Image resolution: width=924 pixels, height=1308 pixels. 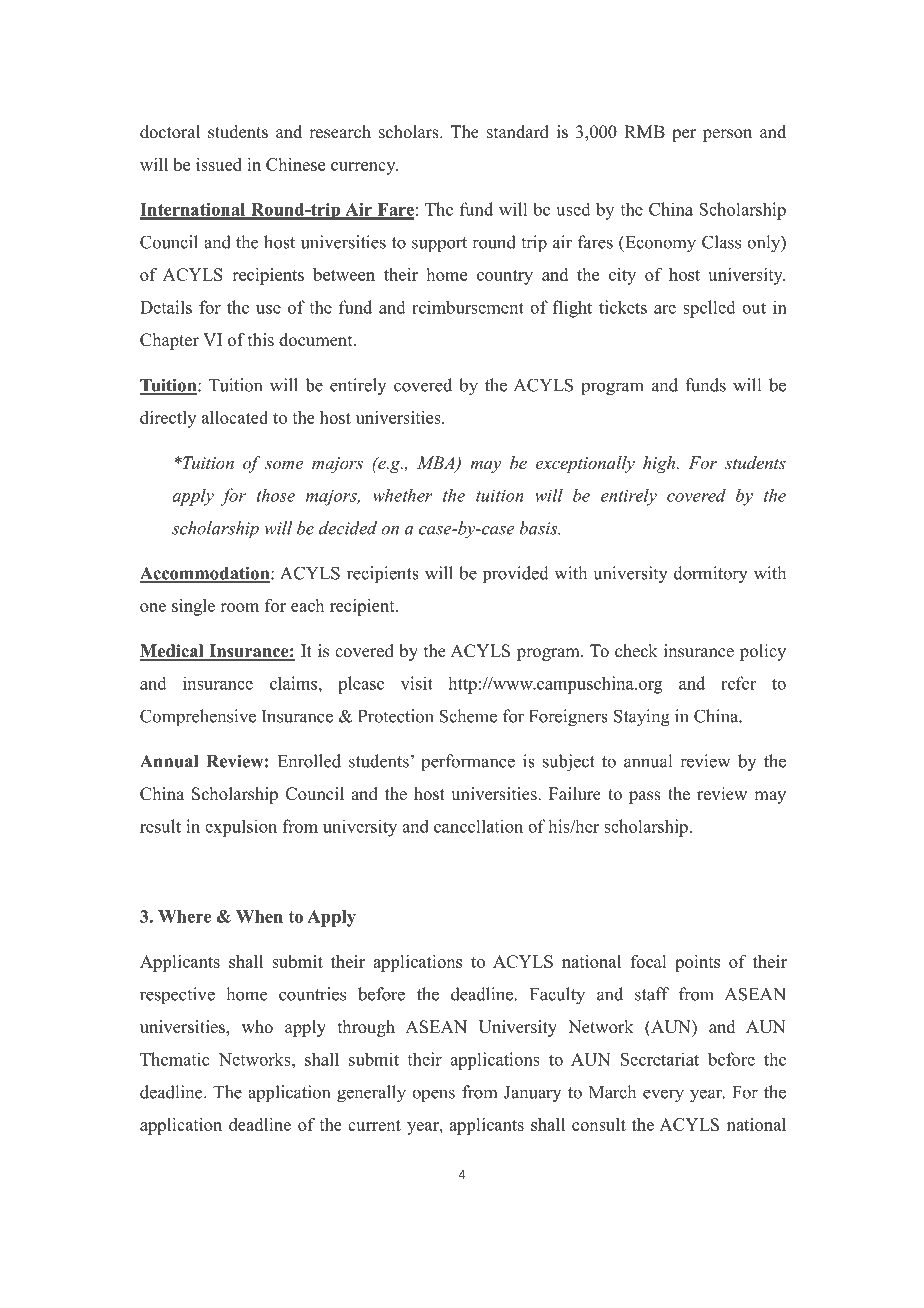 I want to click on visit, so click(x=417, y=683).
